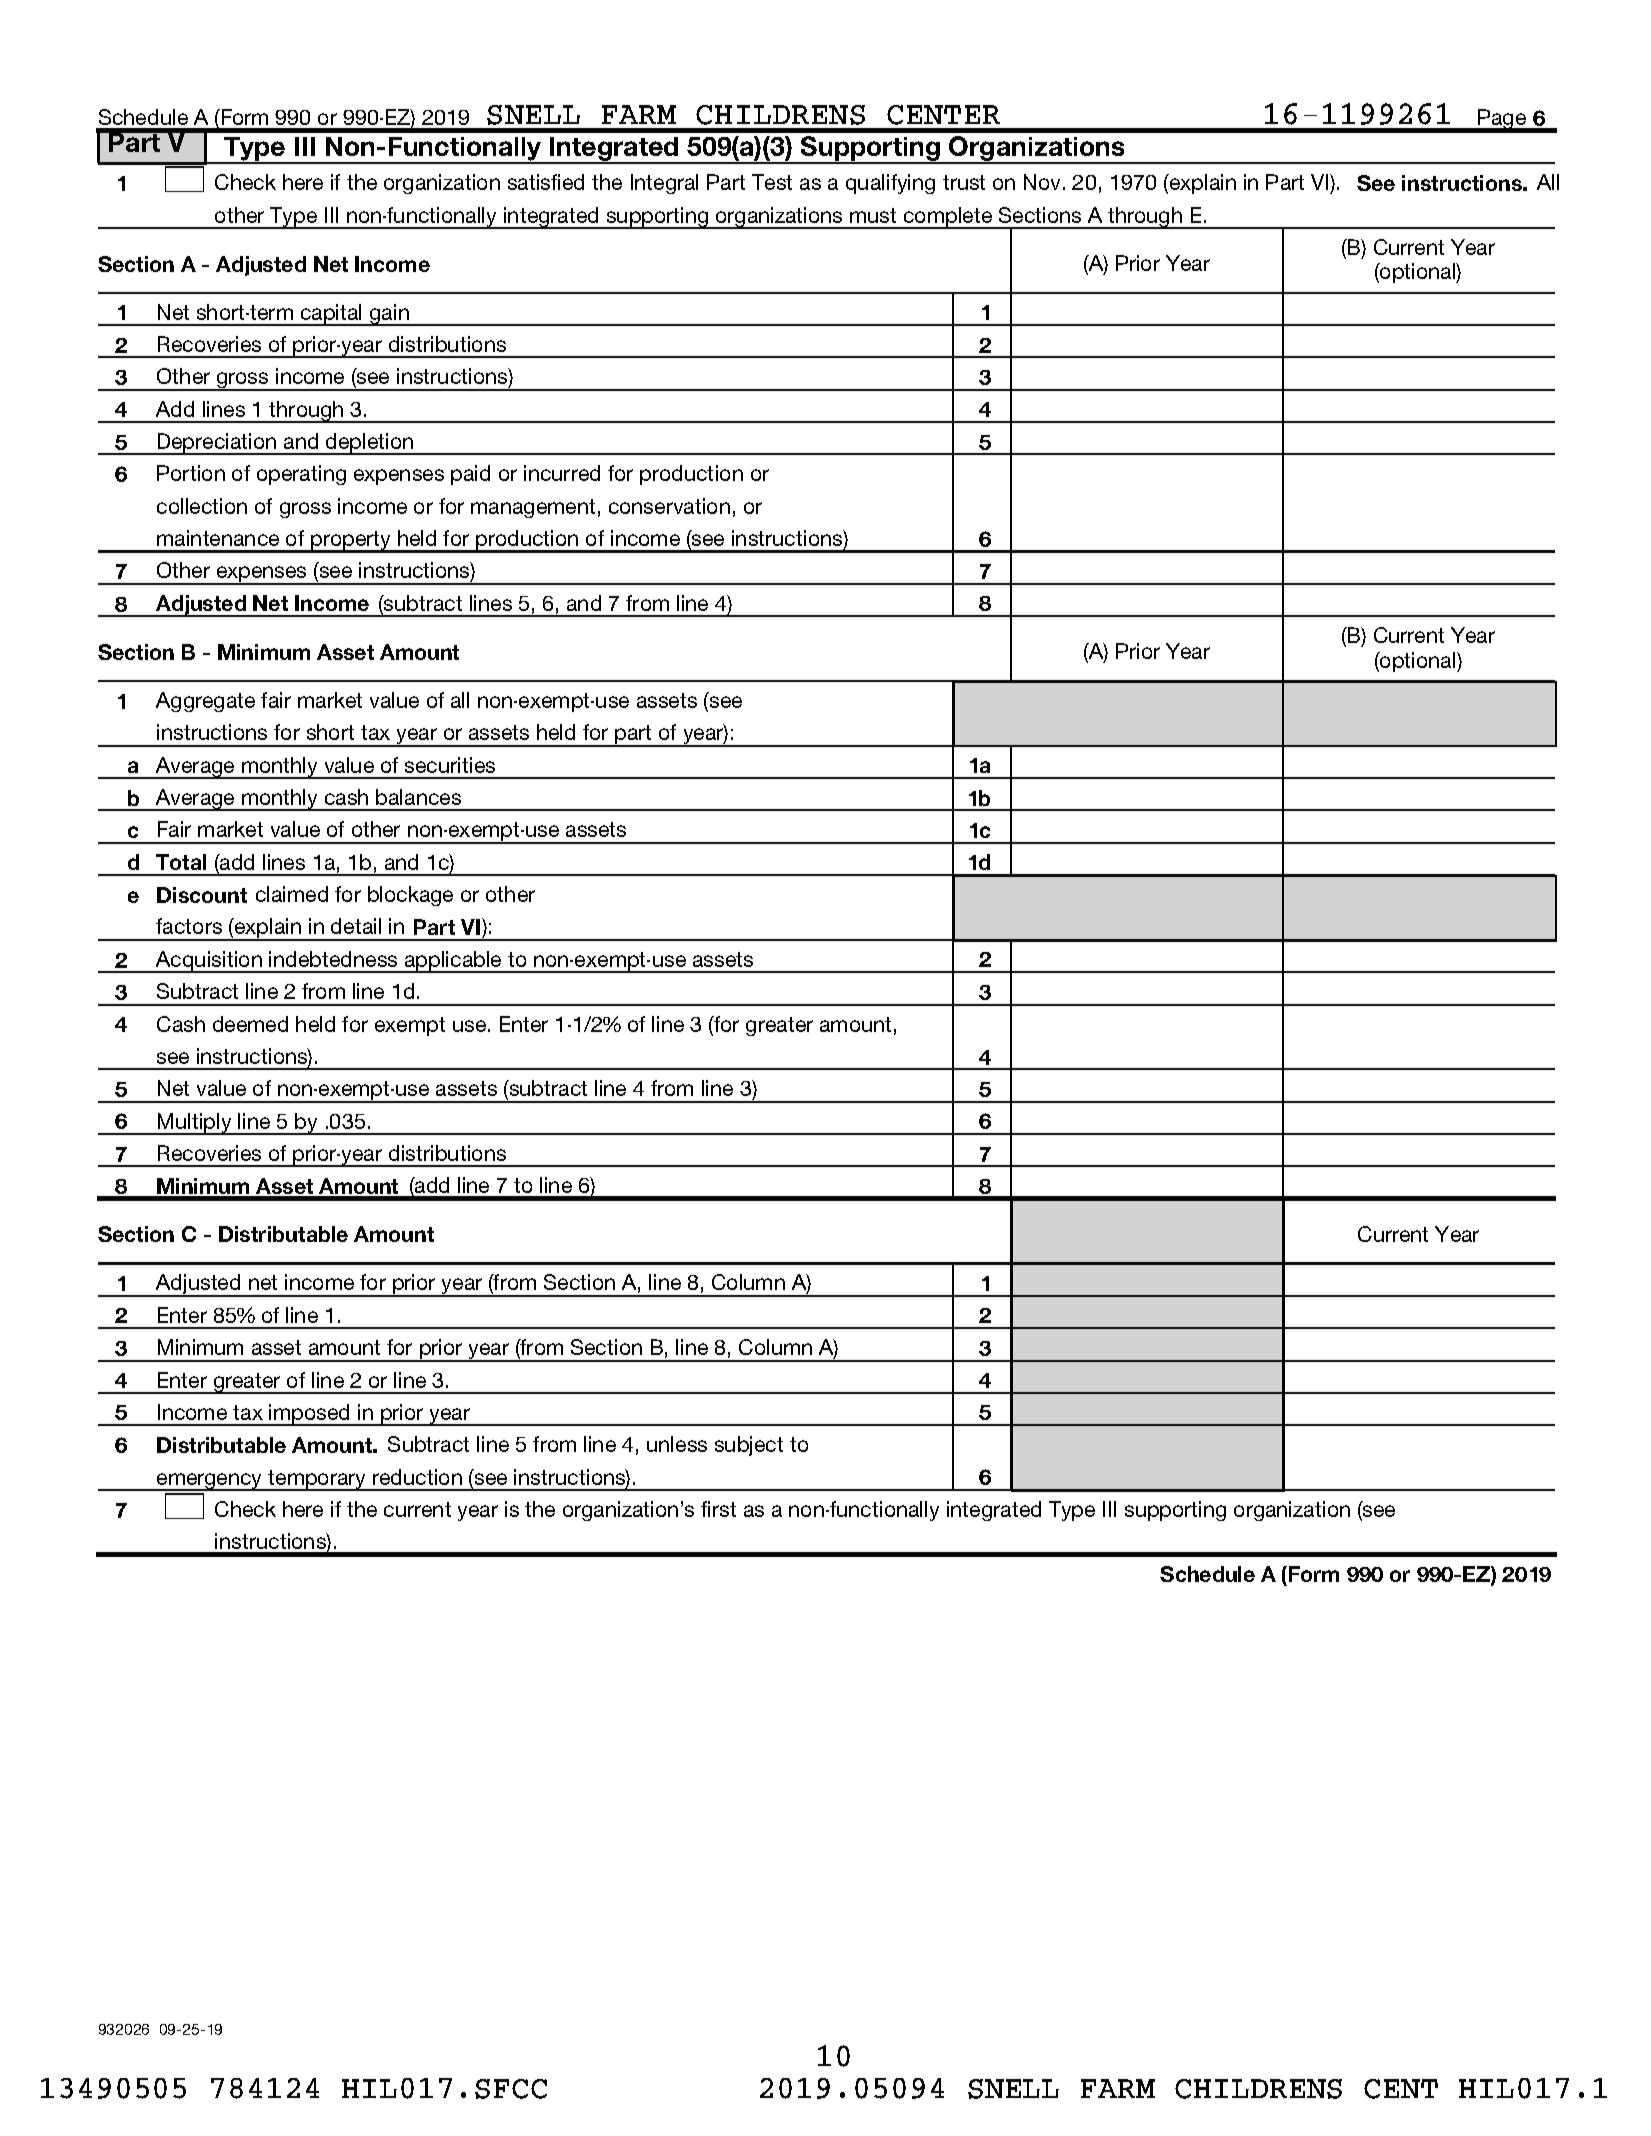 This document has height=2136, width=1651. Describe the element at coordinates (317, 1480) in the document. I see `temporary` at that location.
